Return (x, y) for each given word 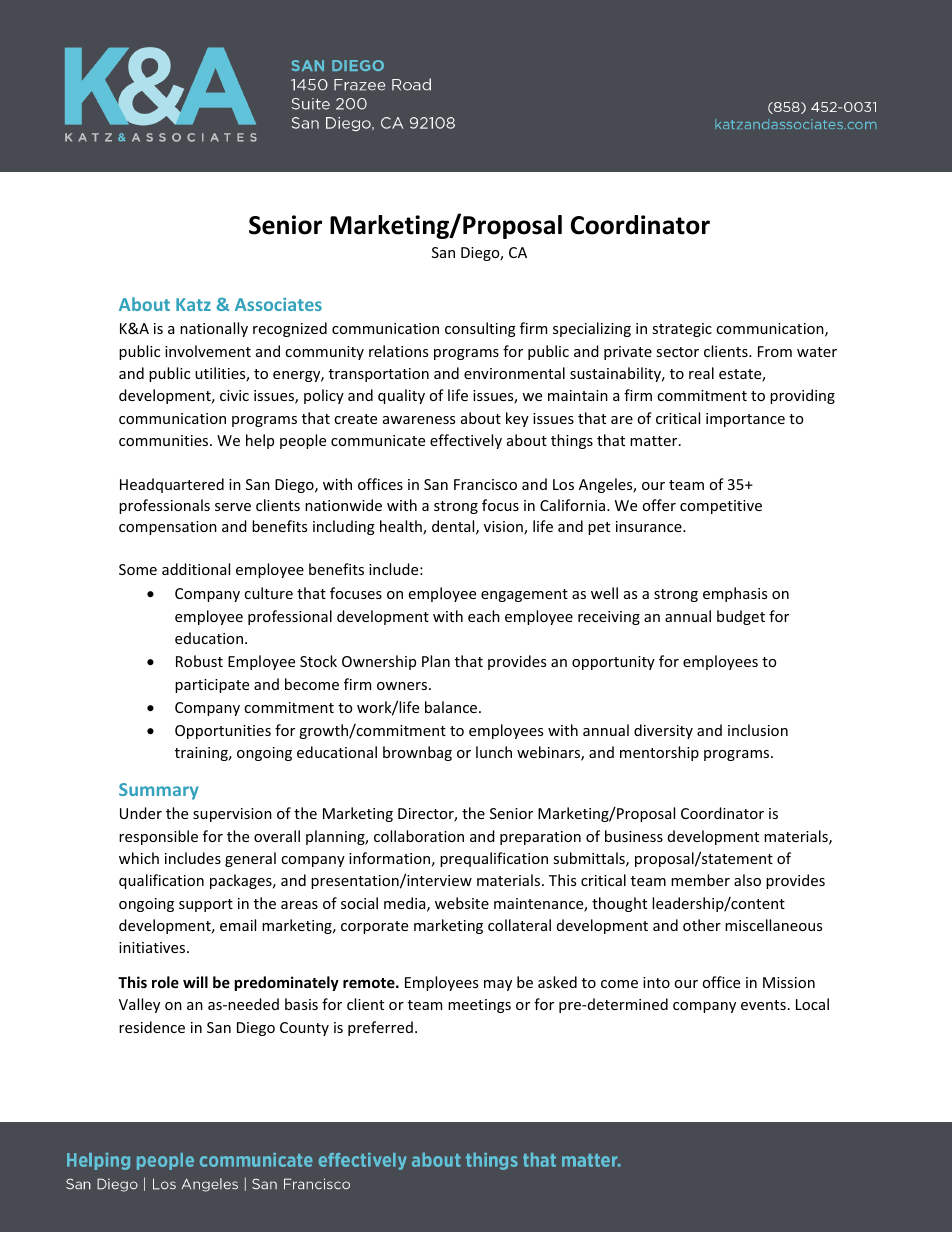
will (195, 982)
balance (452, 707)
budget (741, 617)
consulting (480, 329)
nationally (214, 329)
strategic (682, 330)
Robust (199, 661)
